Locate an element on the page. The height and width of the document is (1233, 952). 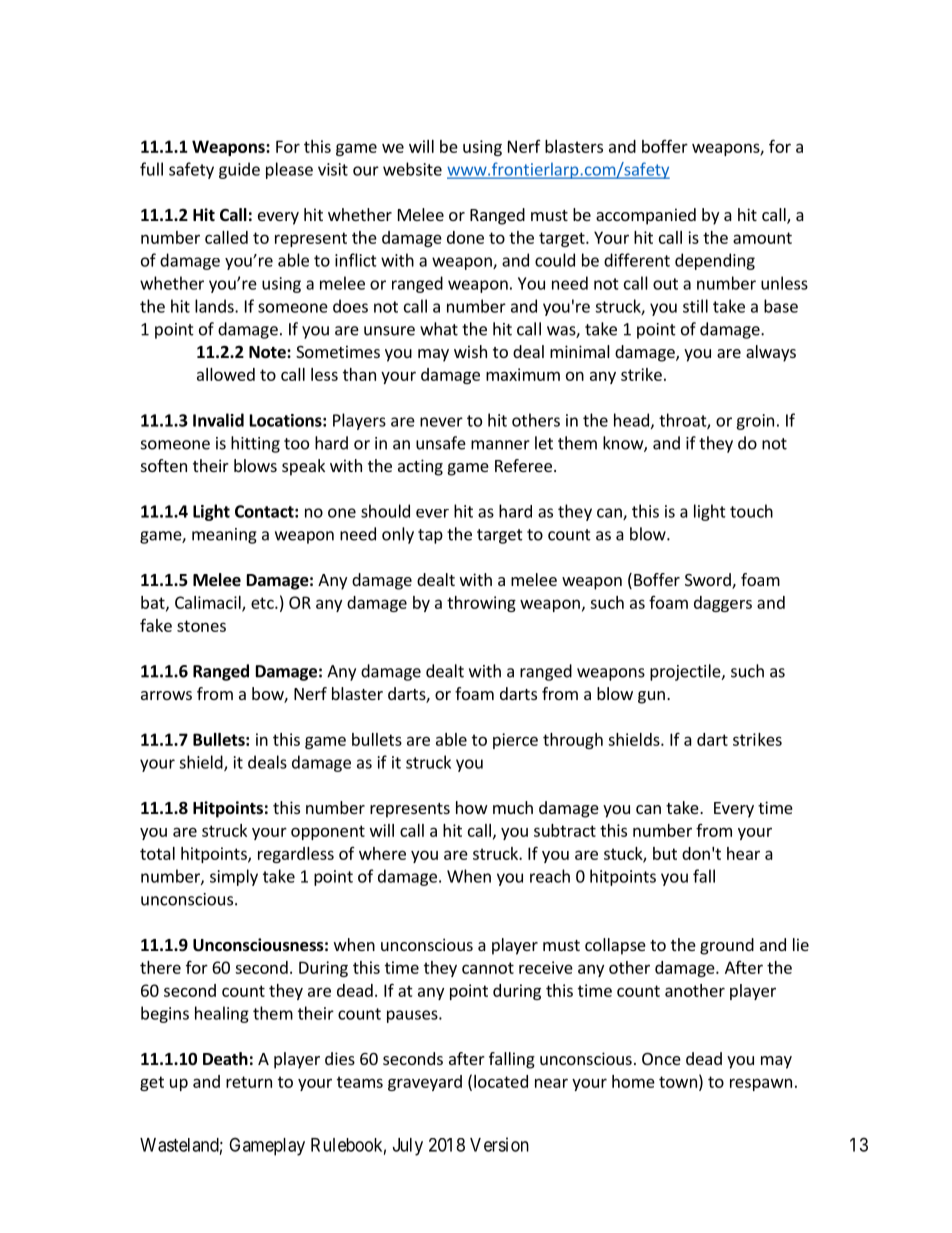
amount is located at coordinates (762, 238).
